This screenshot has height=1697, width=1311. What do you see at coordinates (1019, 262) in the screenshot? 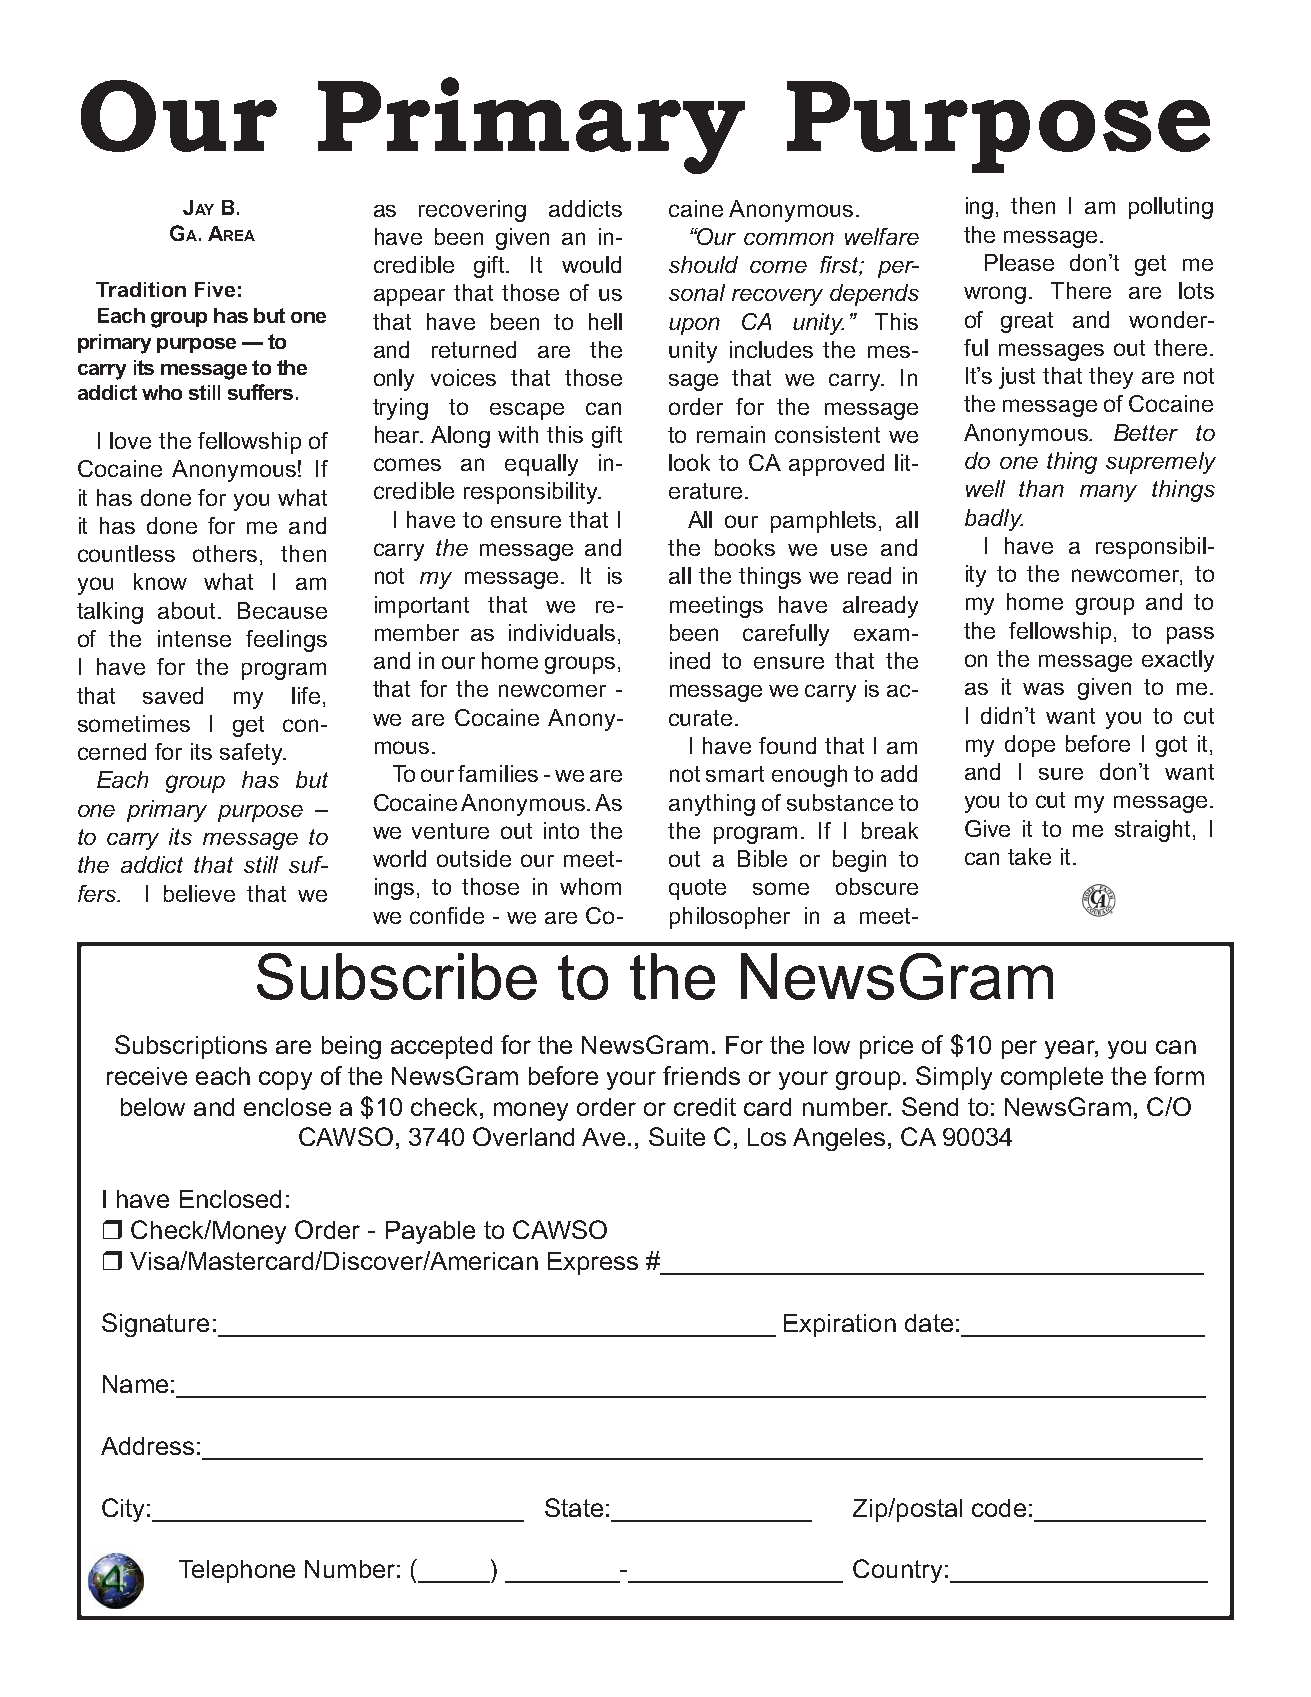
I see `Please` at bounding box center [1019, 262].
